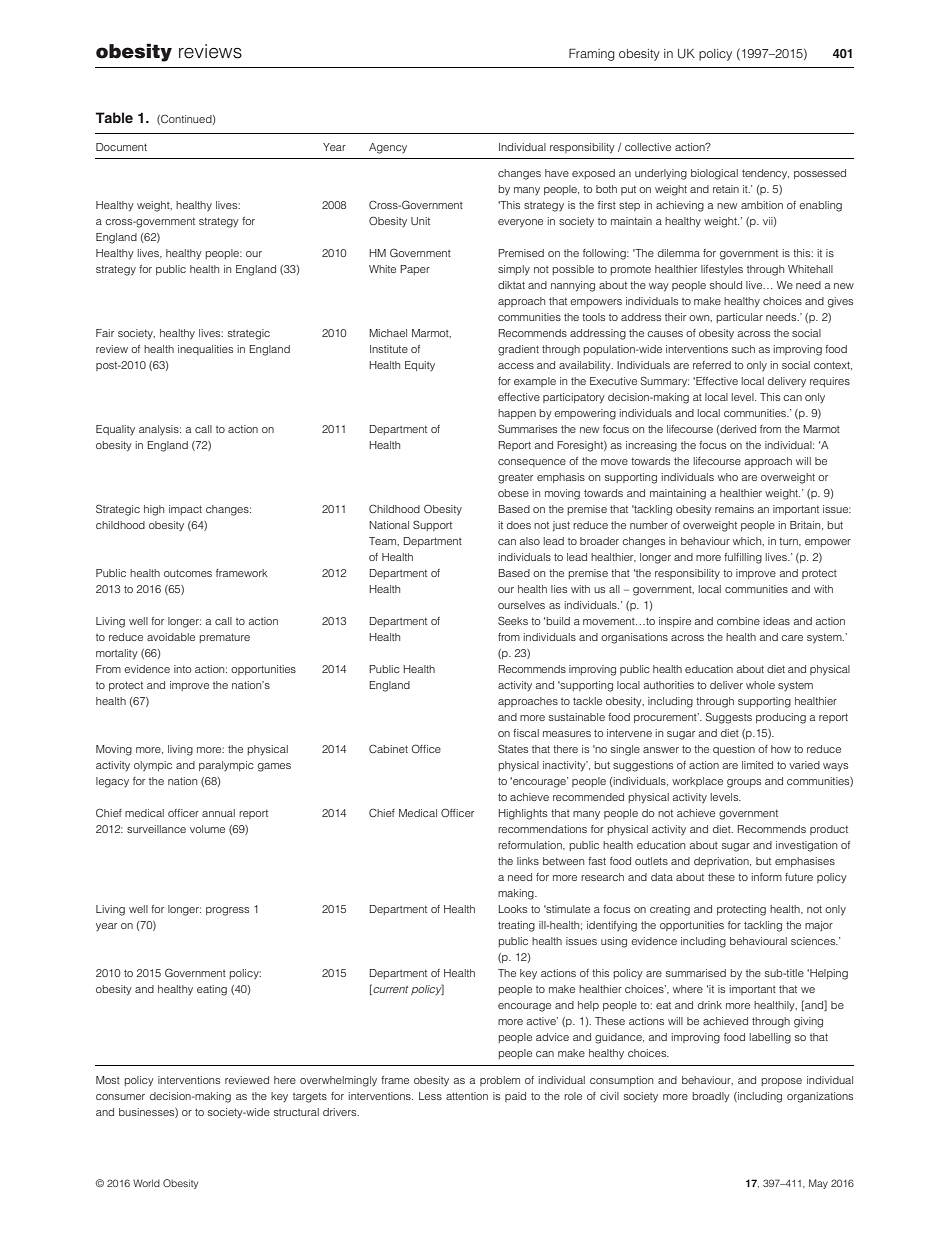 This screenshot has height=1251, width=952. Describe the element at coordinates (114, 117) in the screenshot. I see `Table` at that location.
